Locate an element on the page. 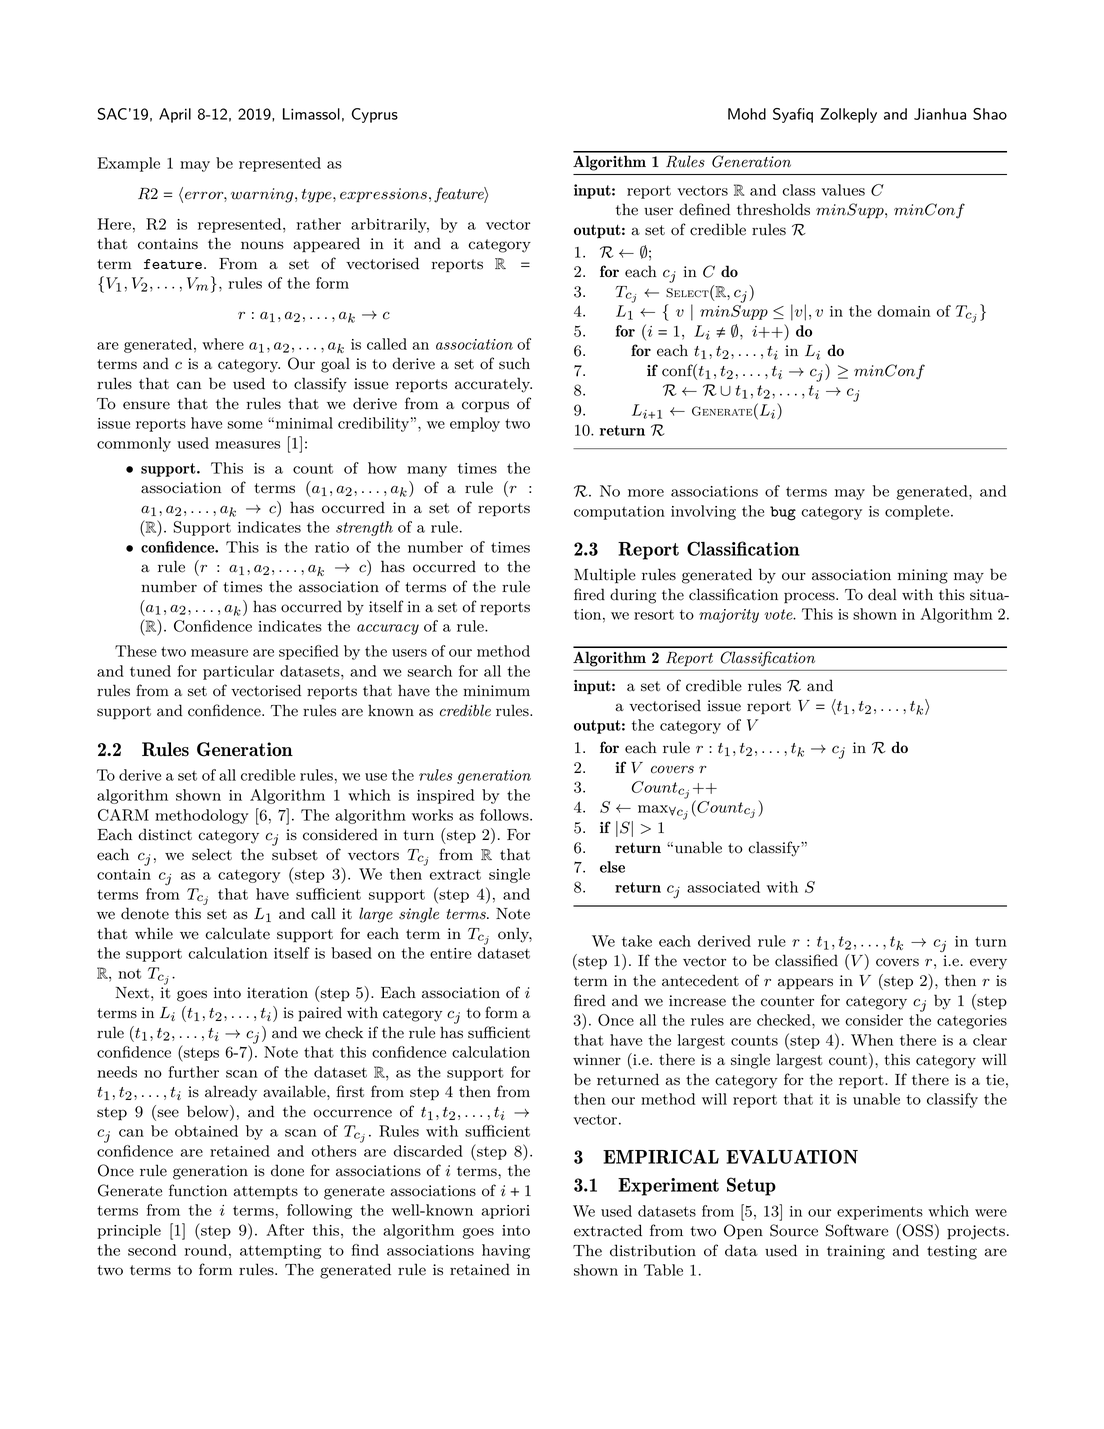 Image resolution: width=1104 pixels, height=1429 pixels. particular is located at coordinates (238, 672).
